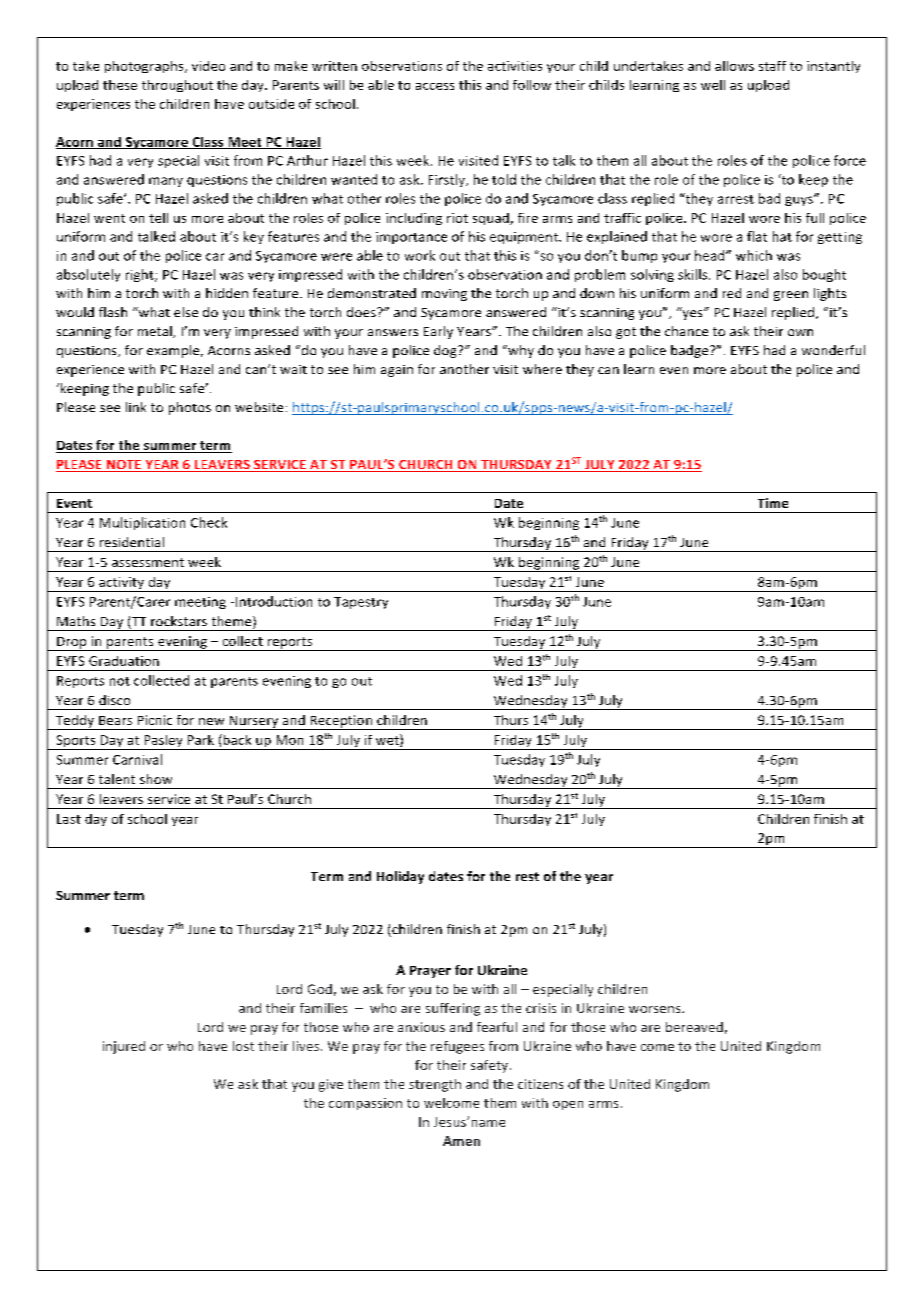 The width and height of the image is (924, 1308). Describe the element at coordinates (713, 85) in the image. I see `well` at that location.
